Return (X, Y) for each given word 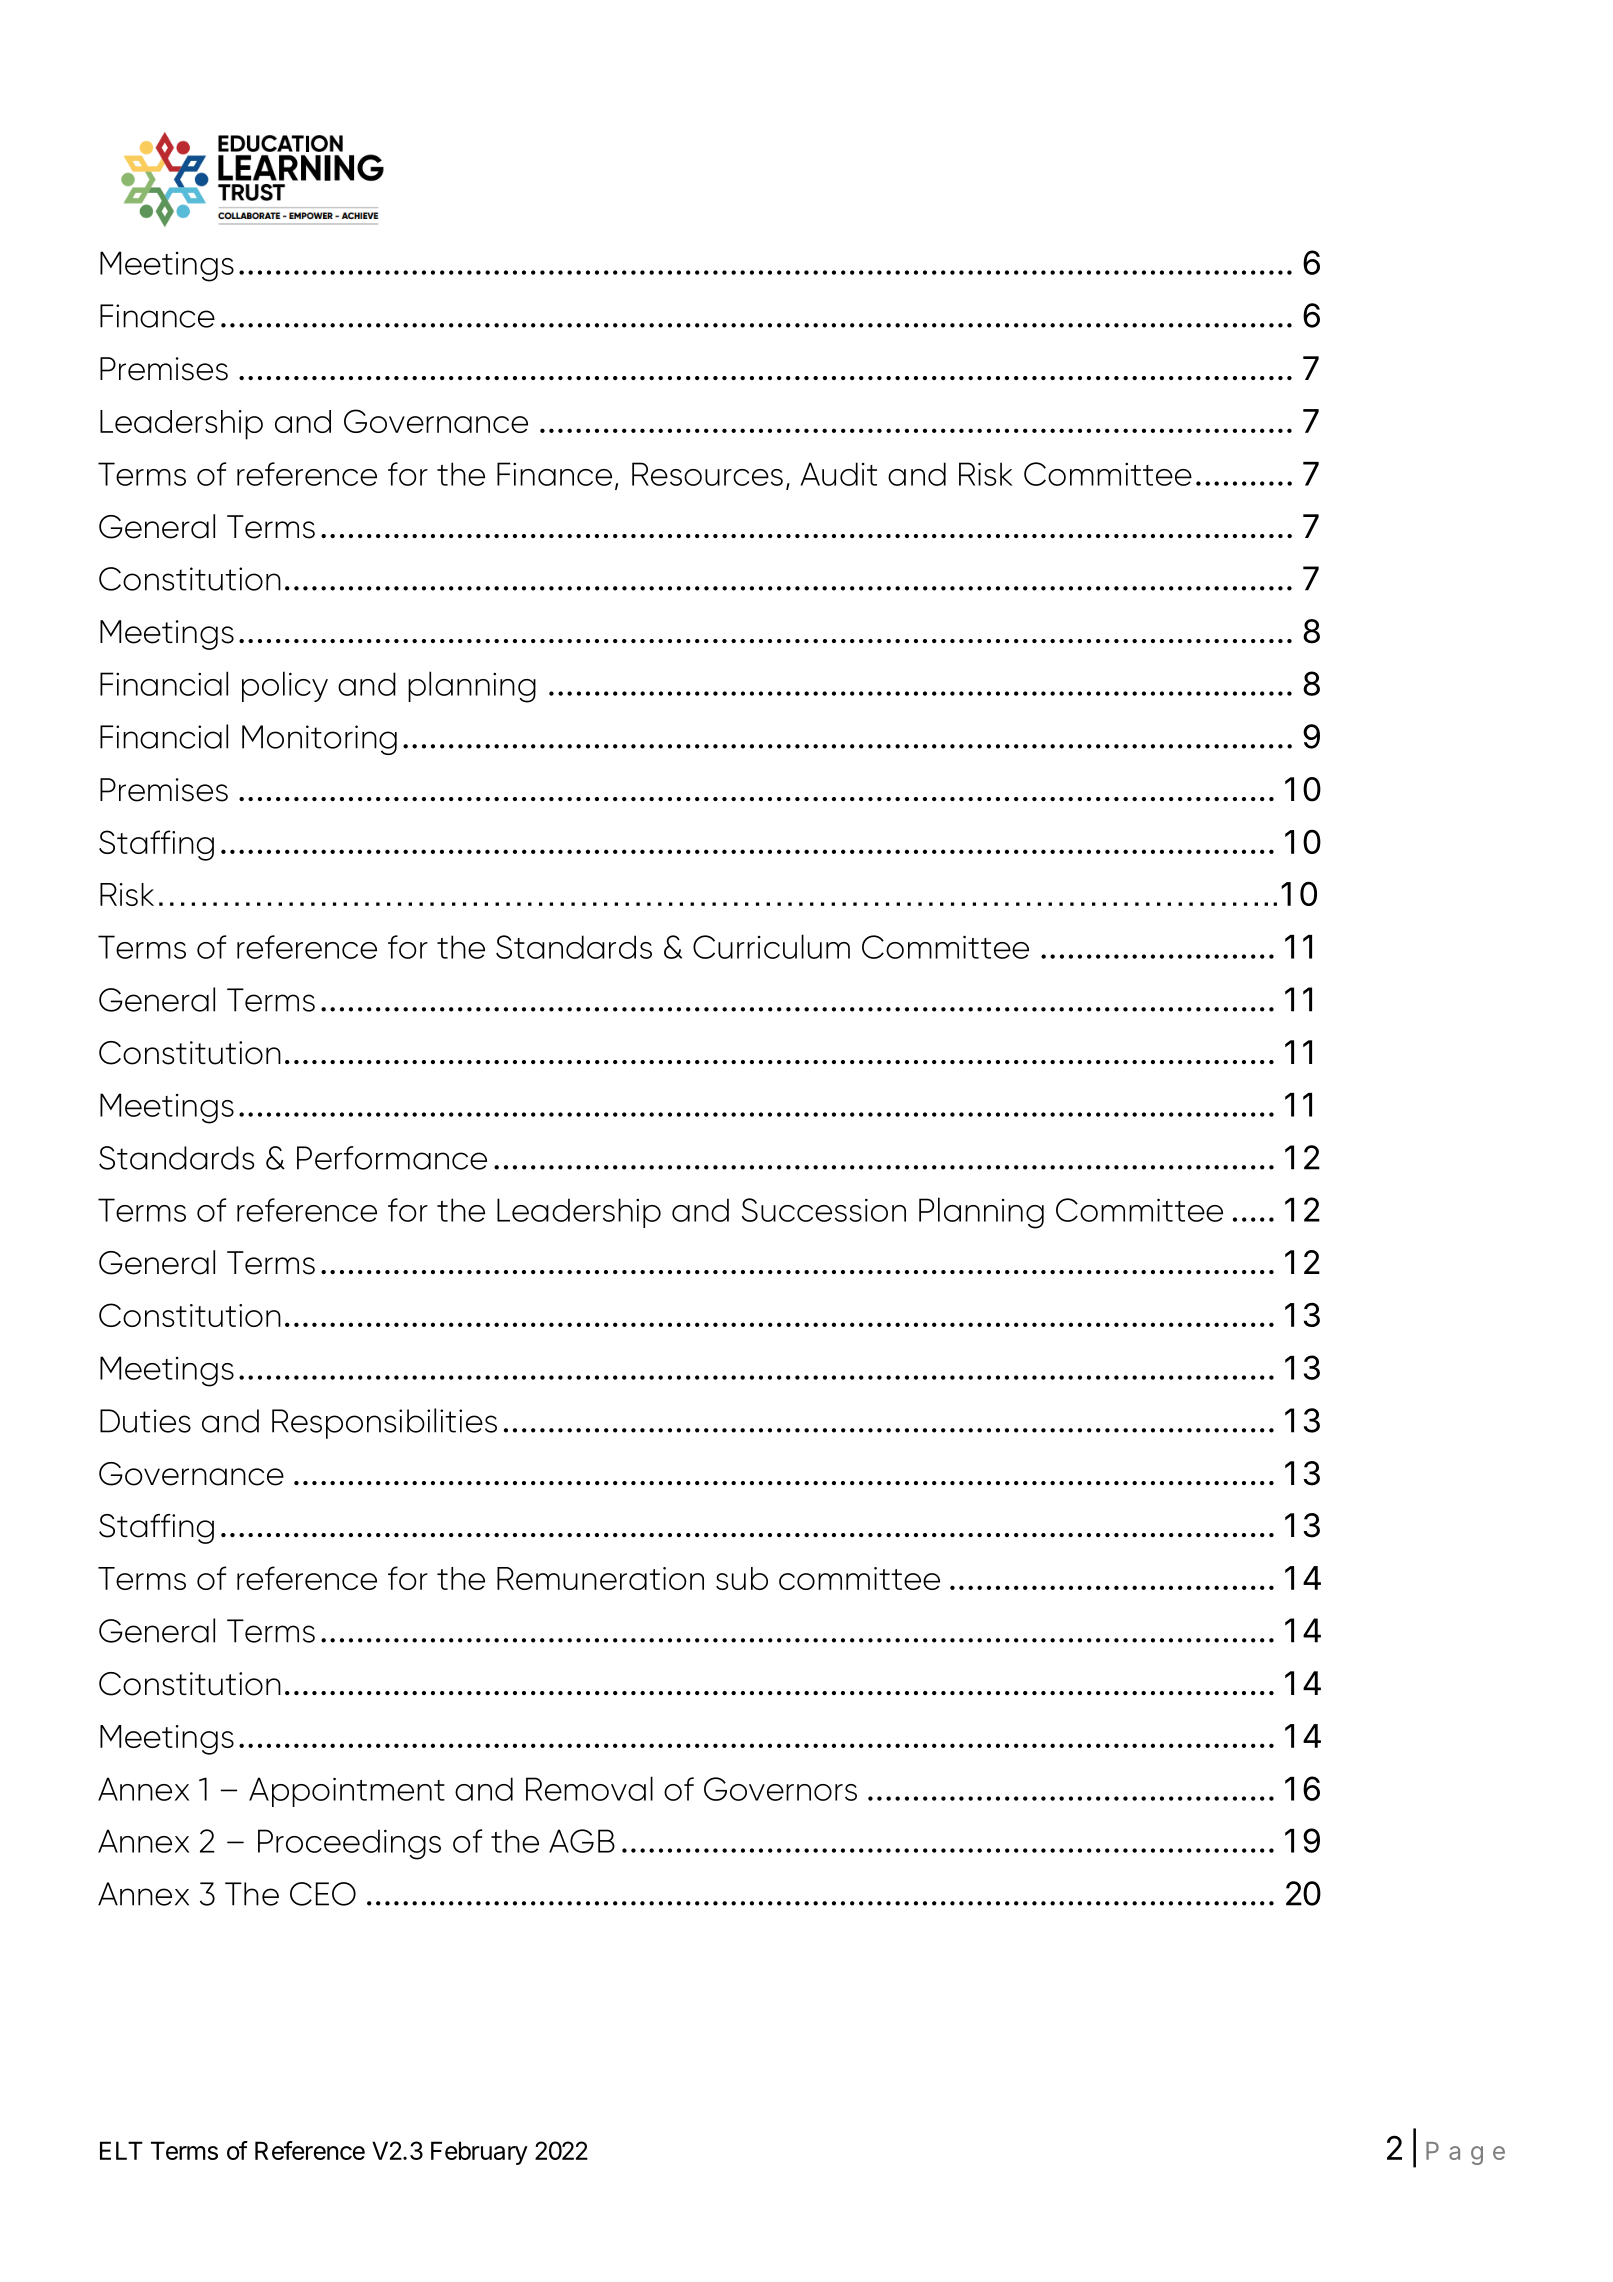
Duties (145, 1421)
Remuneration (600, 1578)
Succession (824, 1210)
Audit (838, 474)
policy (285, 686)
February (479, 2153)
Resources (707, 474)
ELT (121, 2150)
